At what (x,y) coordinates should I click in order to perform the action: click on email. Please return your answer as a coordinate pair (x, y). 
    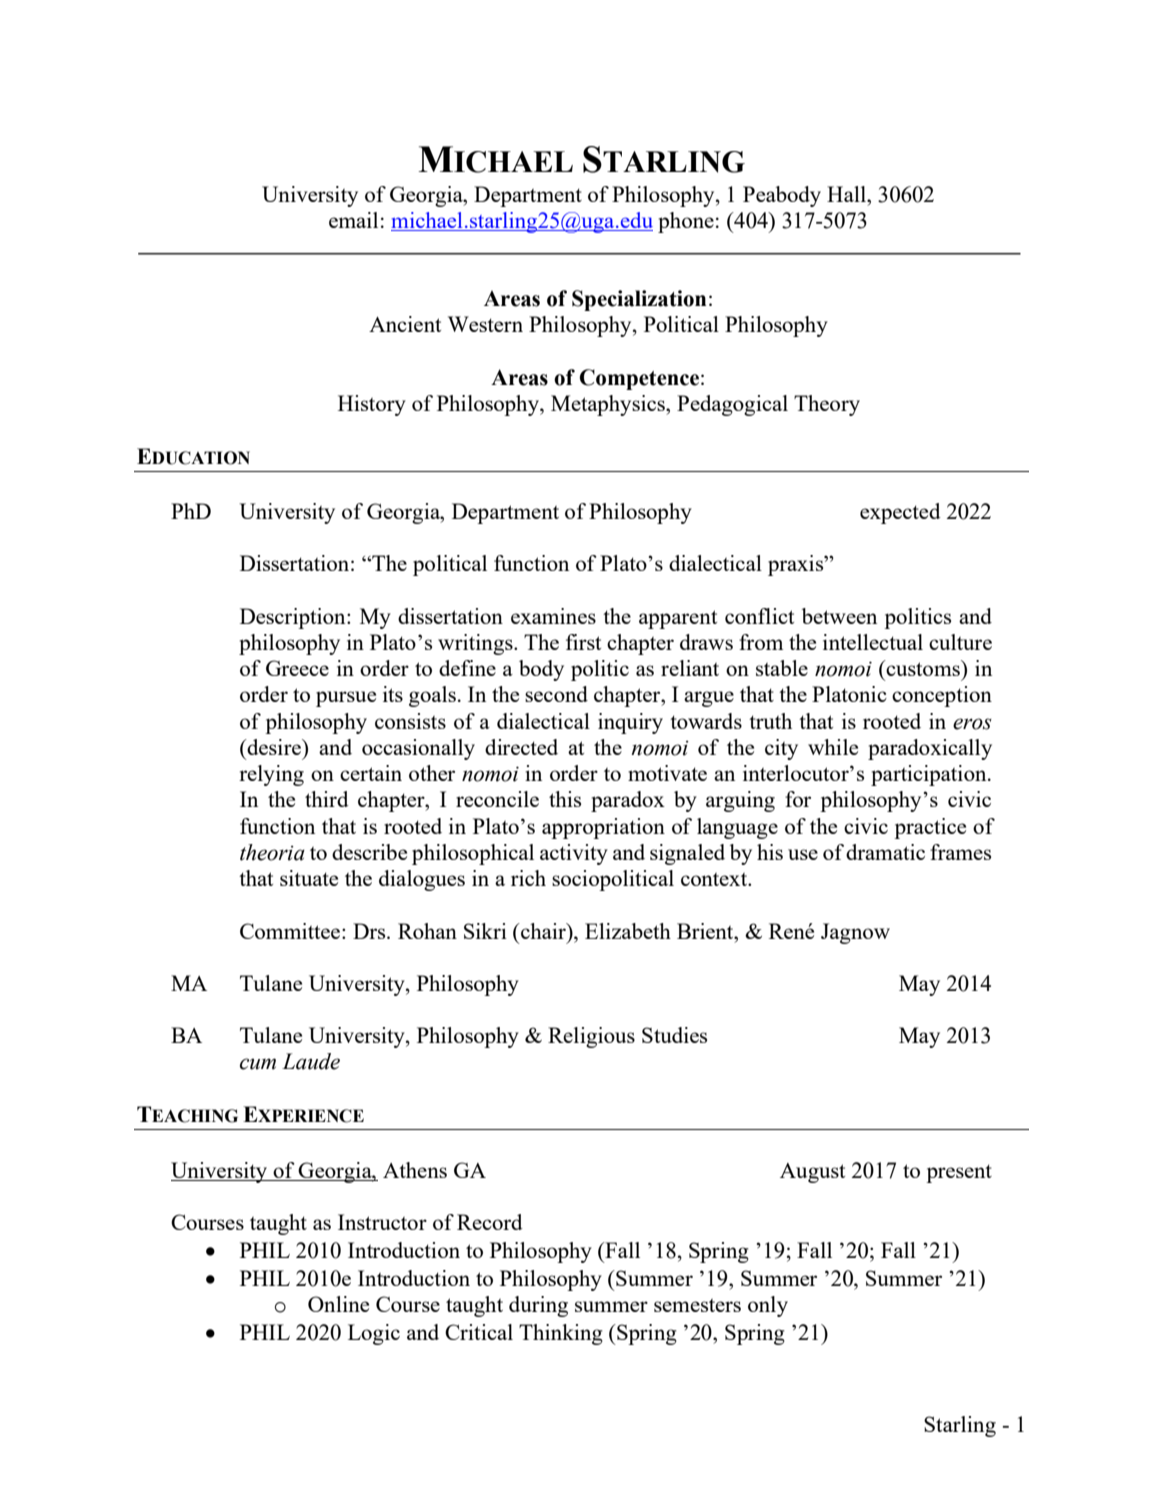
    Looking at the image, I should click on (353, 220).
